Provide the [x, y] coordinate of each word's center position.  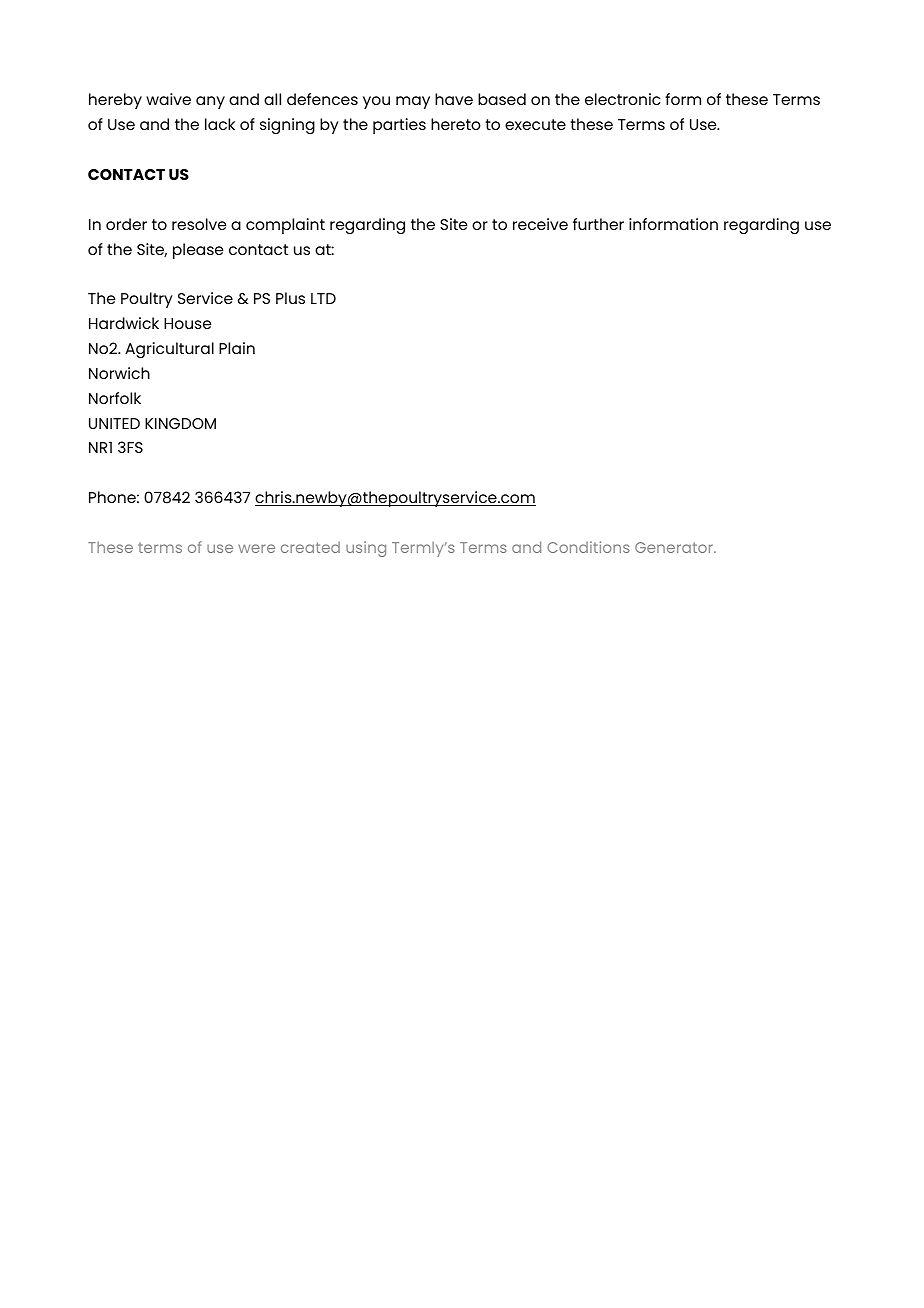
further [598, 224]
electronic [623, 99]
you [376, 102]
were [256, 548]
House [187, 323]
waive [168, 99]
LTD [323, 298]
